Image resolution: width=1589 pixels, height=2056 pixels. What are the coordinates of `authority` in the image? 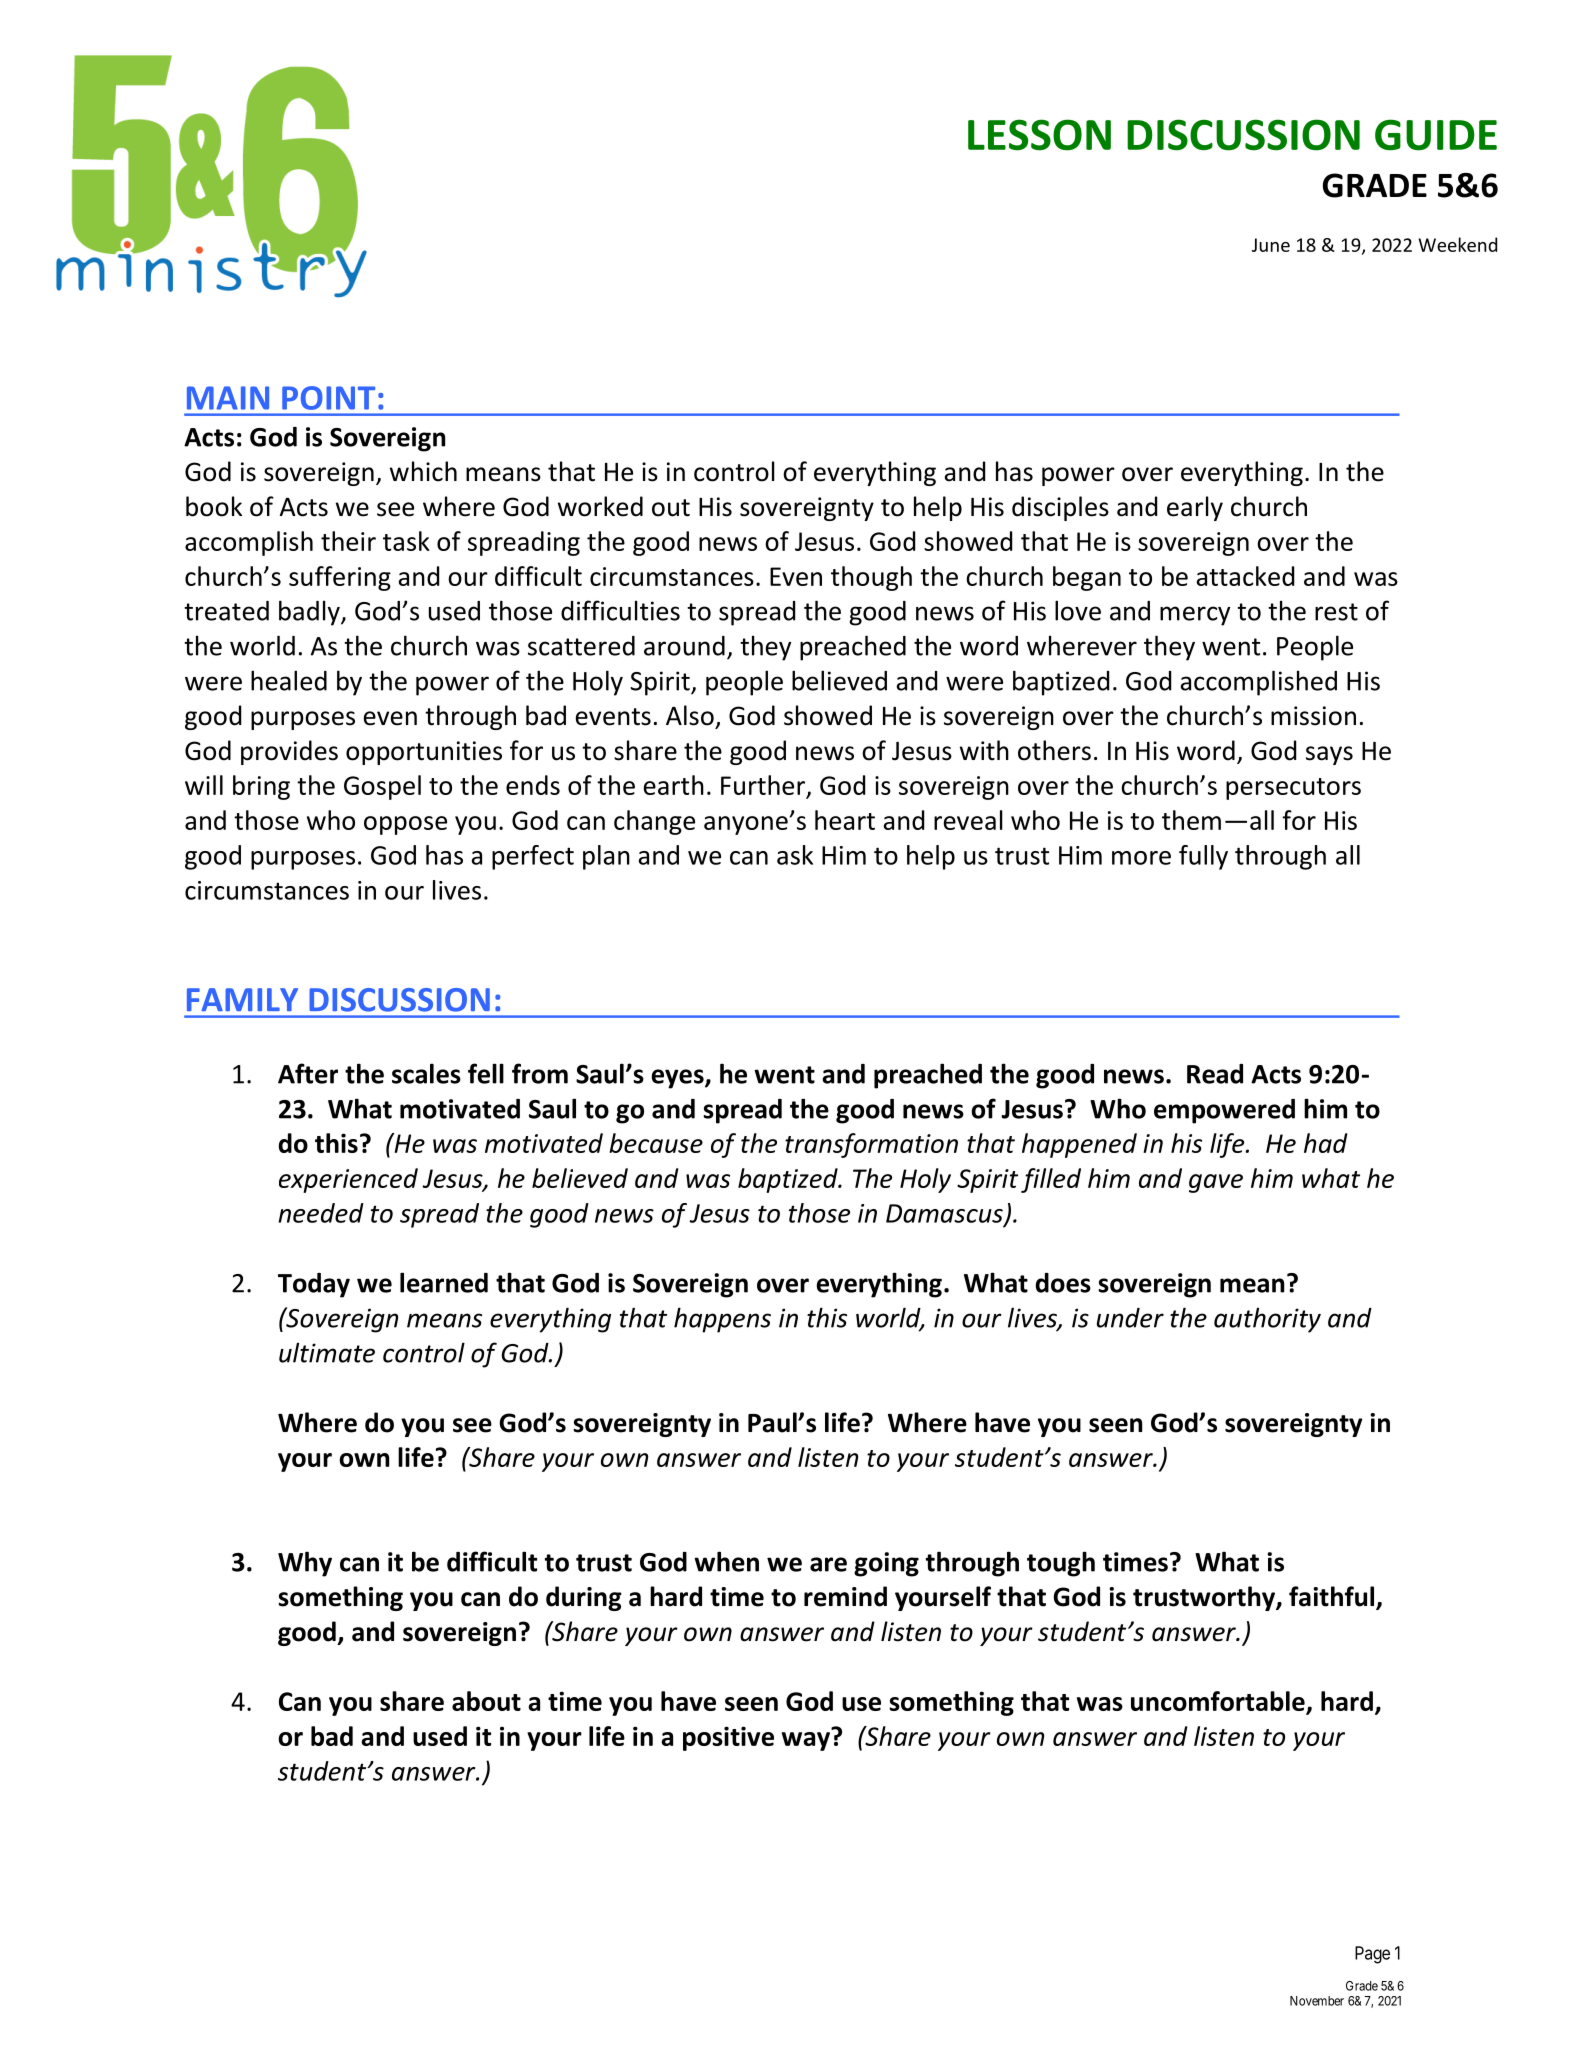 It's located at (1267, 1320).
